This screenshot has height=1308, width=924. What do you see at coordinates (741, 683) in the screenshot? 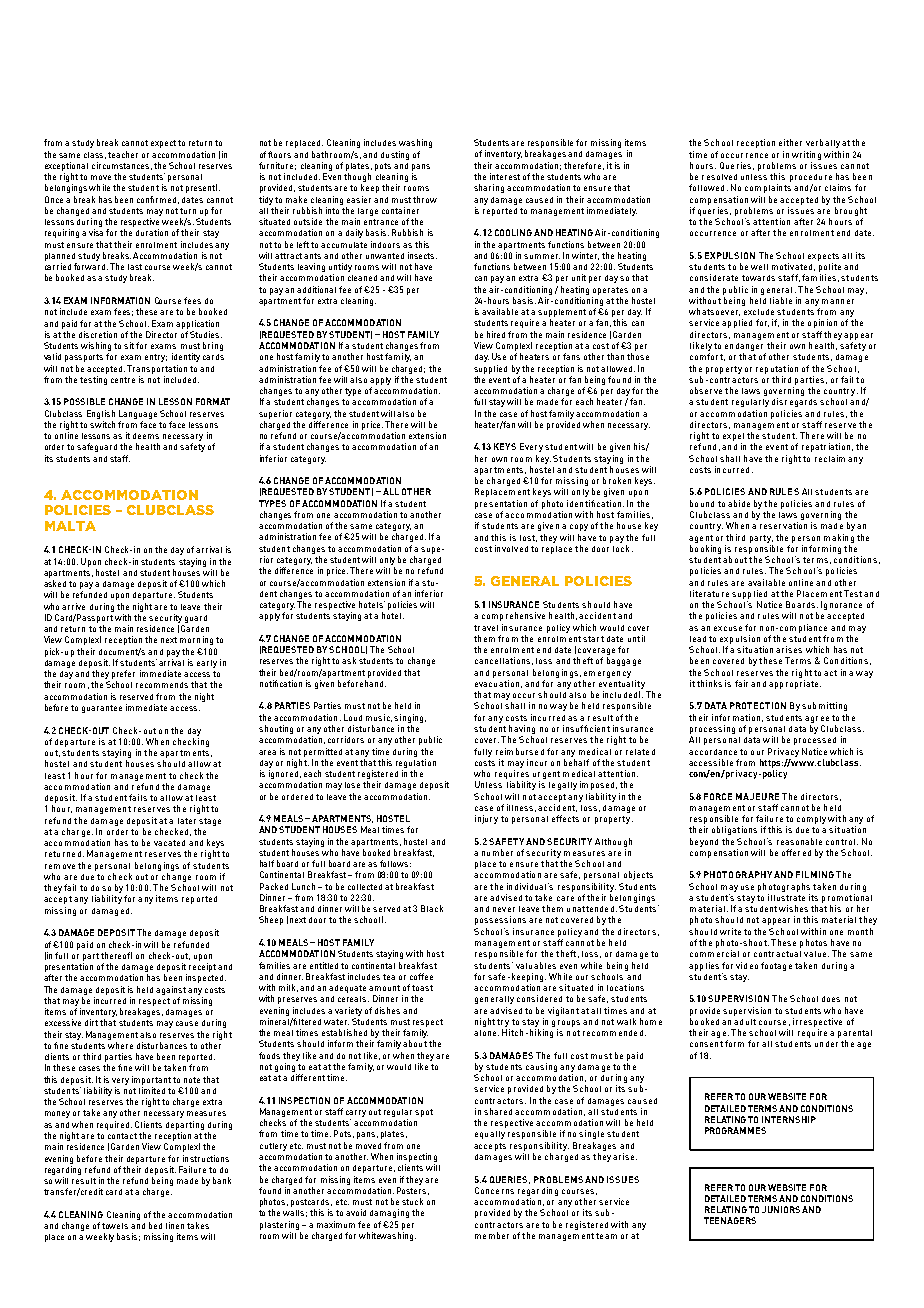
I see `fair` at bounding box center [741, 683].
